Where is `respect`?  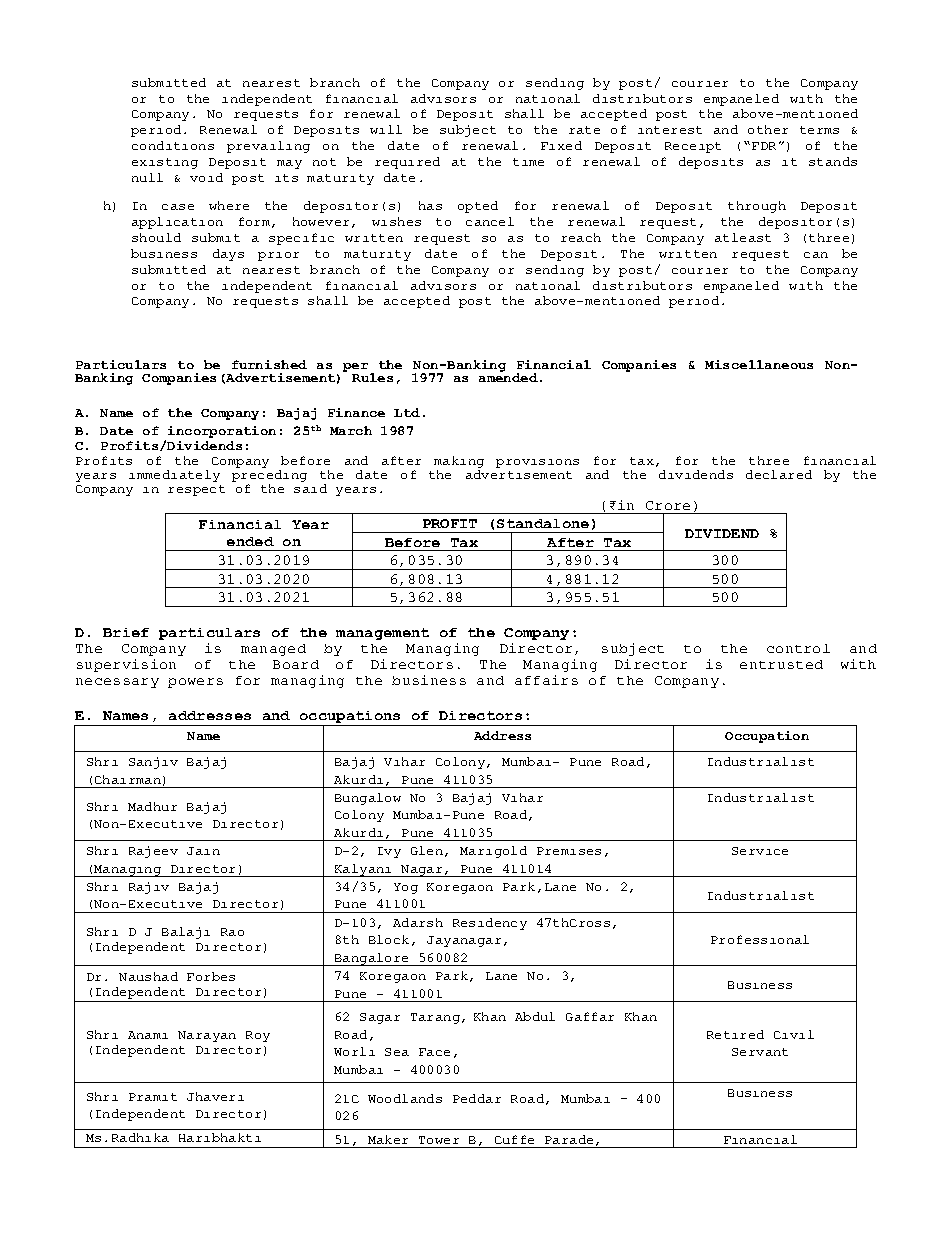 respect is located at coordinates (196, 490).
